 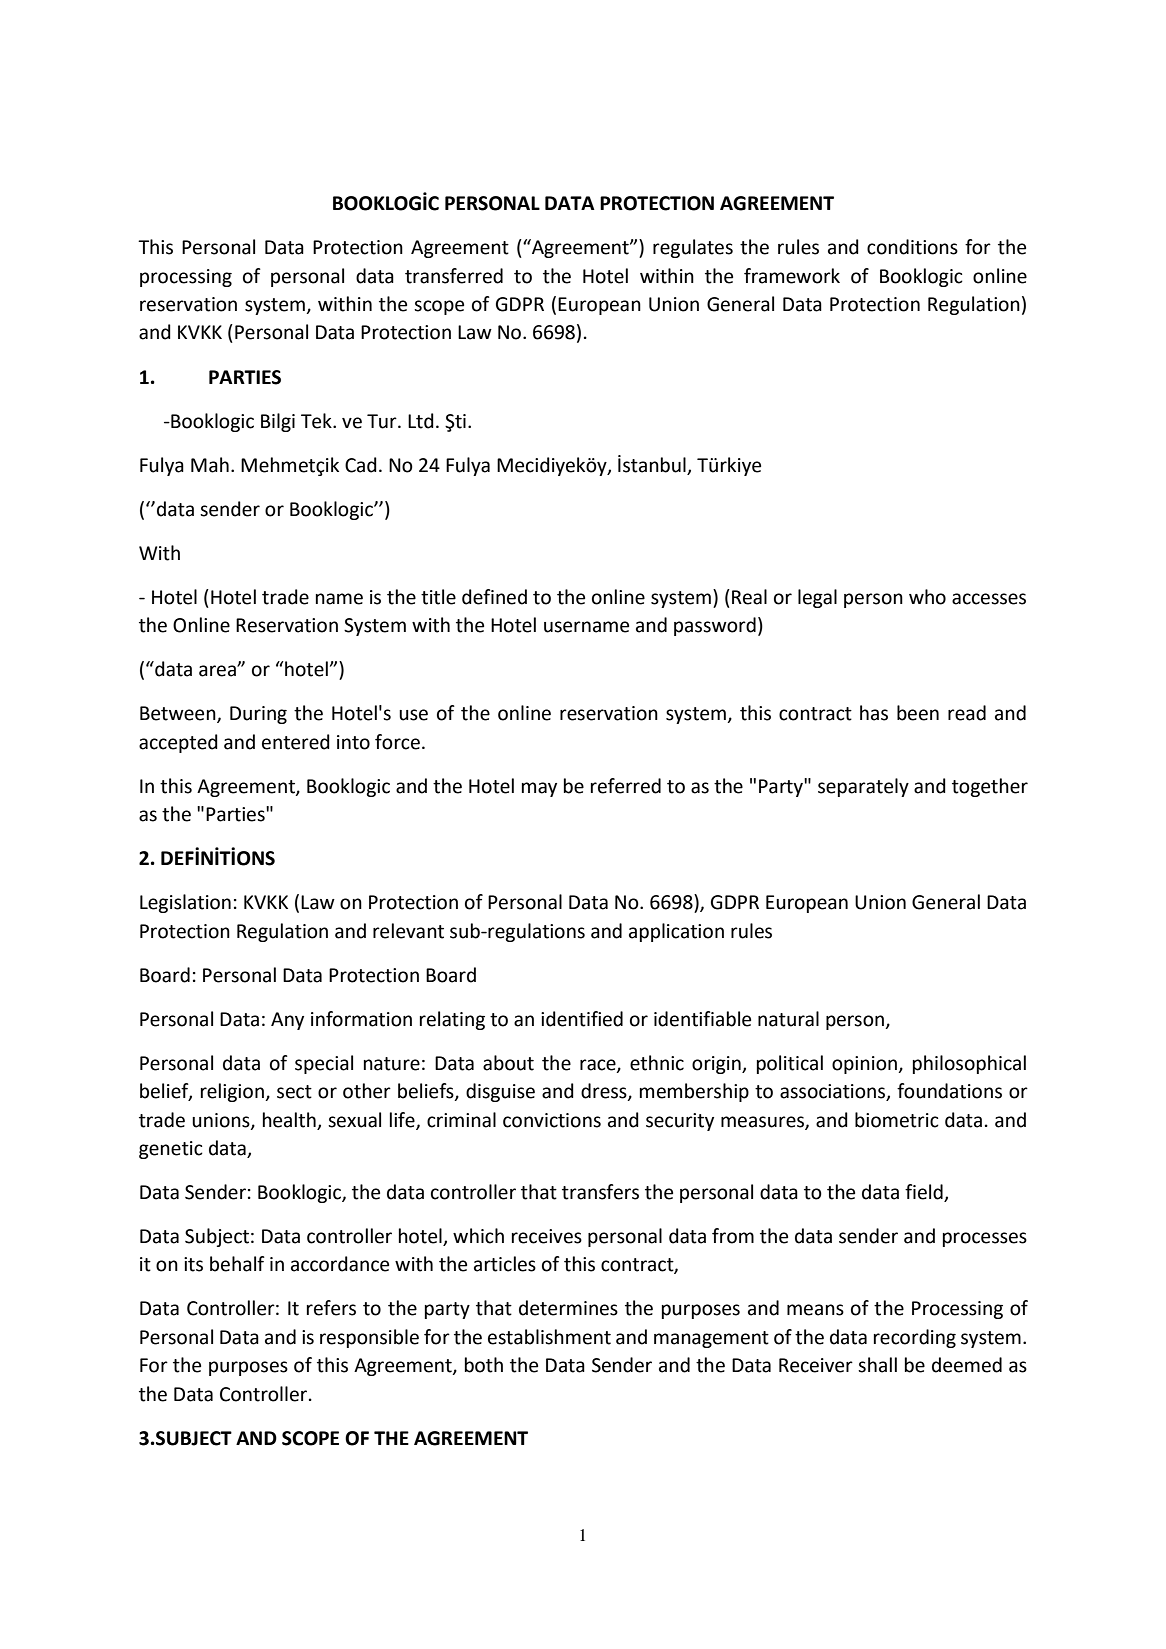 What do you see at coordinates (599, 1065) in the screenshot?
I see `race` at bounding box center [599, 1065].
